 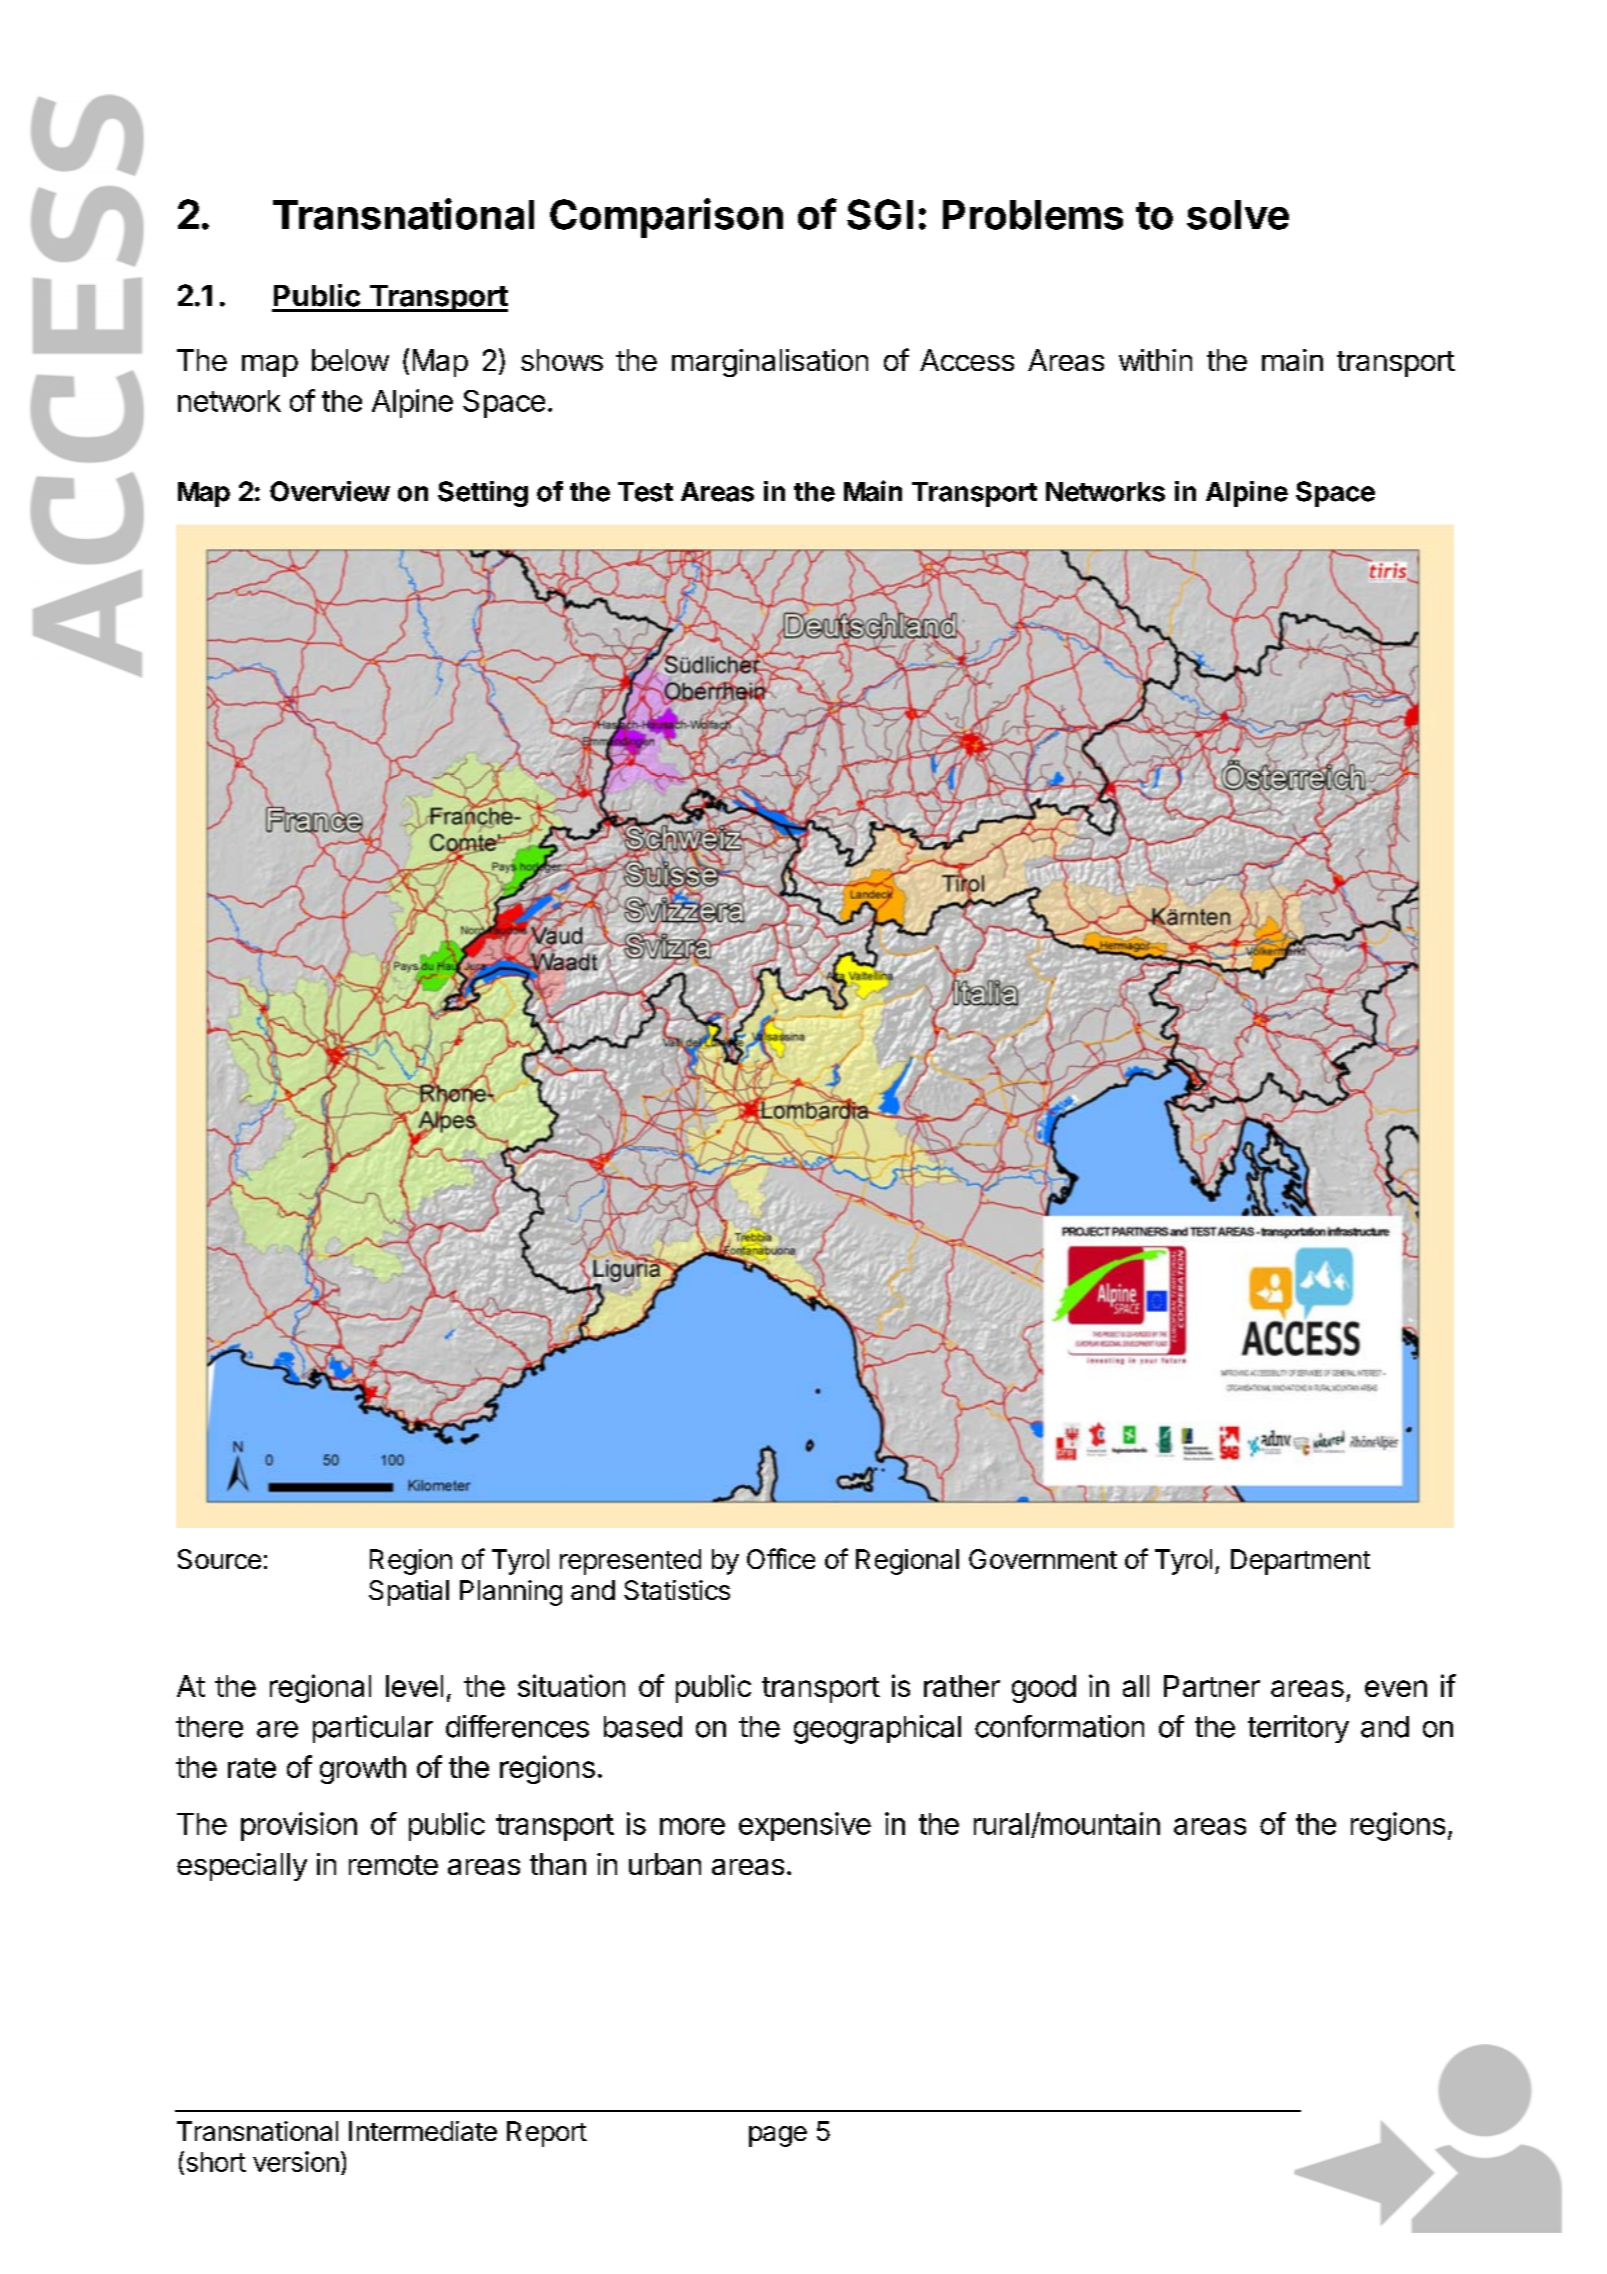 What do you see at coordinates (1155, 360) in the page?
I see `within` at bounding box center [1155, 360].
